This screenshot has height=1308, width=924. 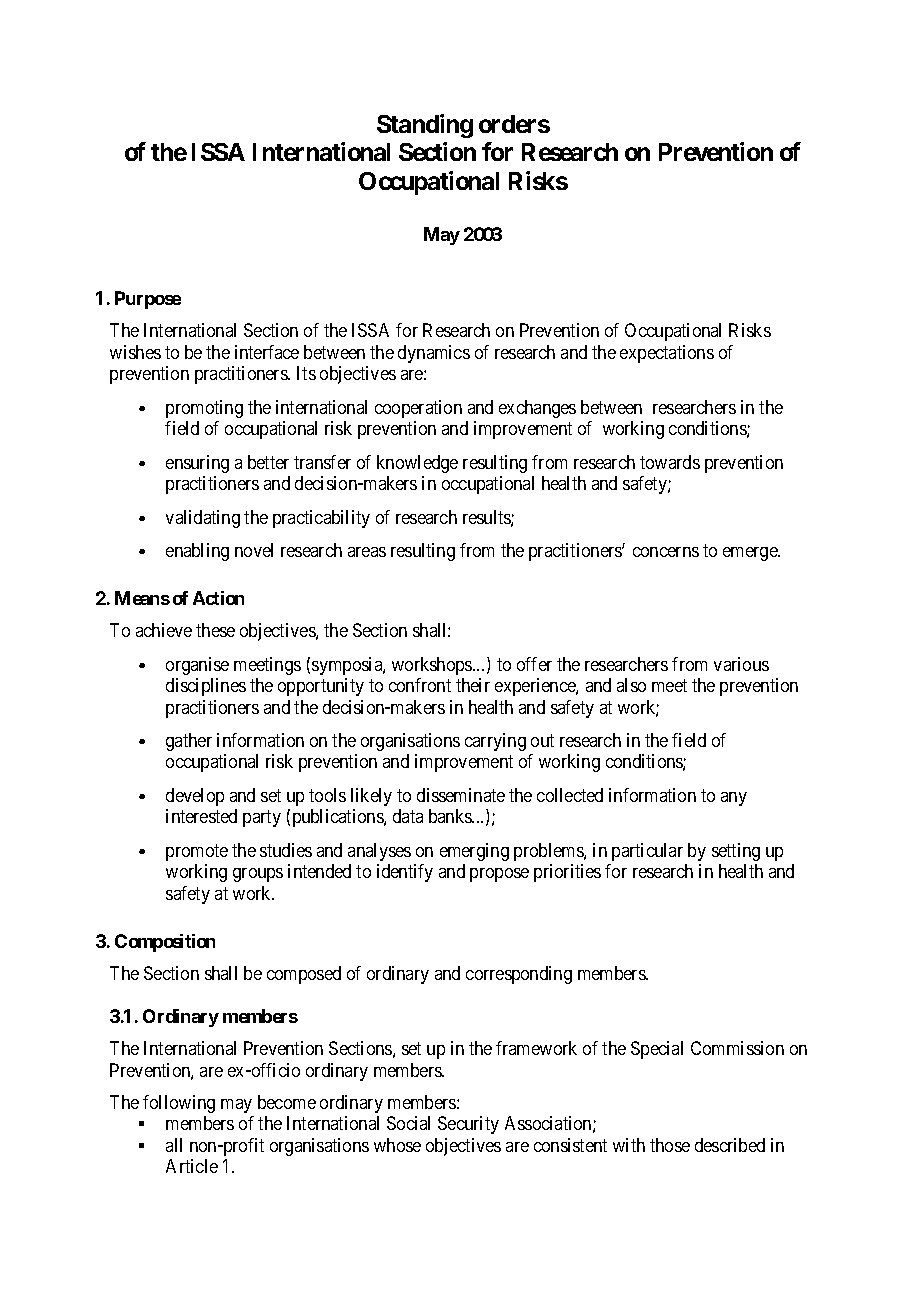 I want to click on Standing, so click(x=425, y=126).
